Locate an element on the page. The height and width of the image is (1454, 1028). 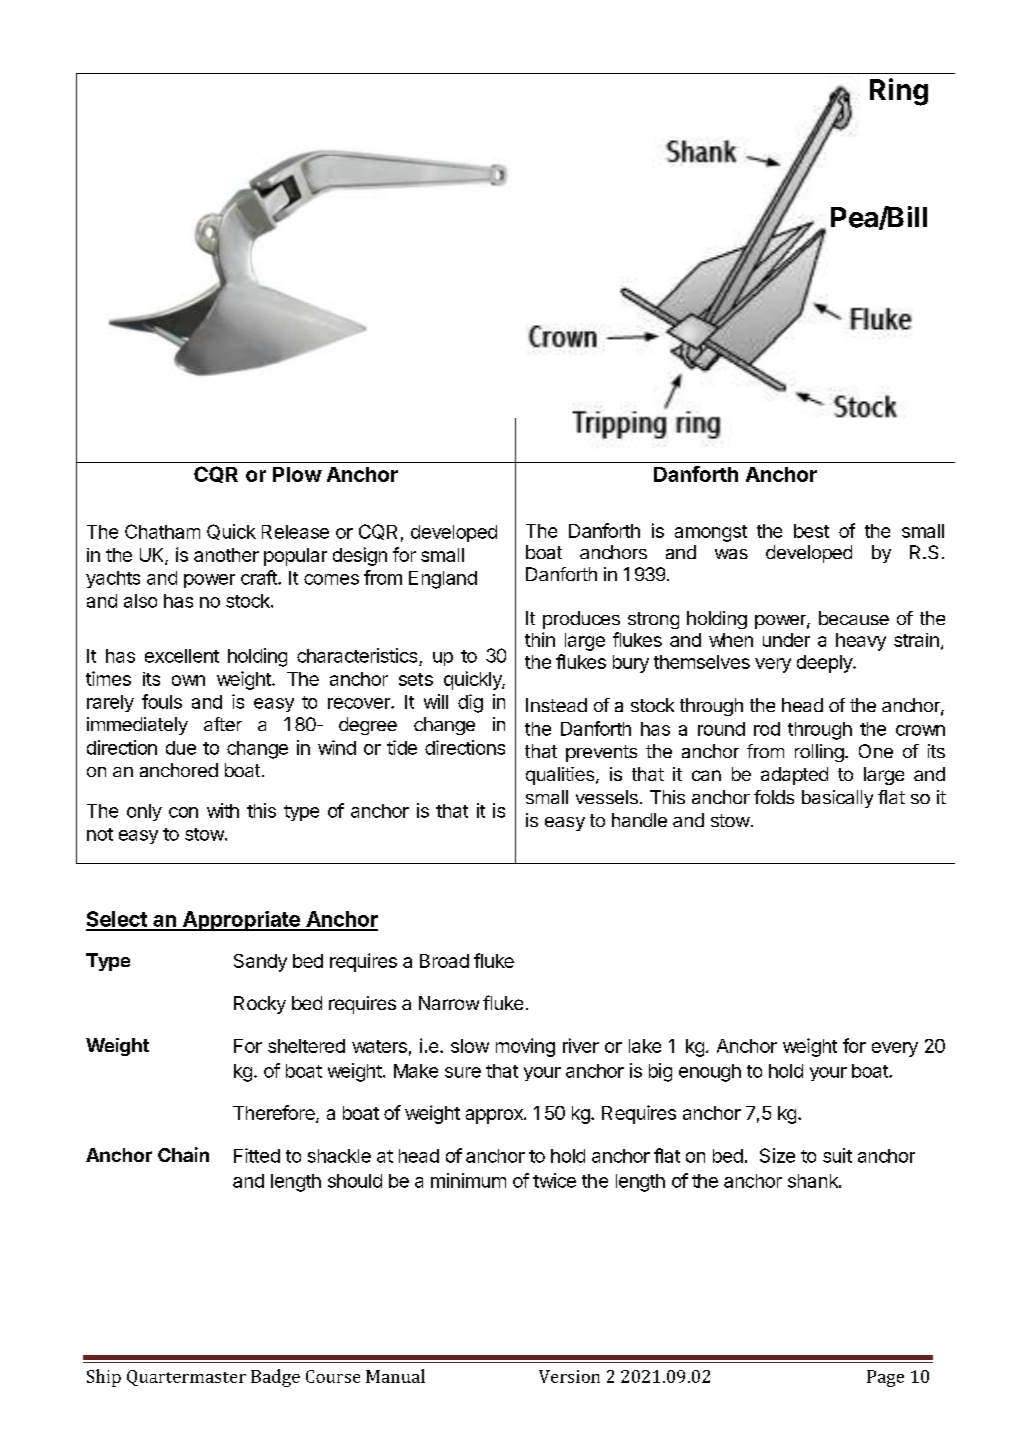
after is located at coordinates (223, 724).
